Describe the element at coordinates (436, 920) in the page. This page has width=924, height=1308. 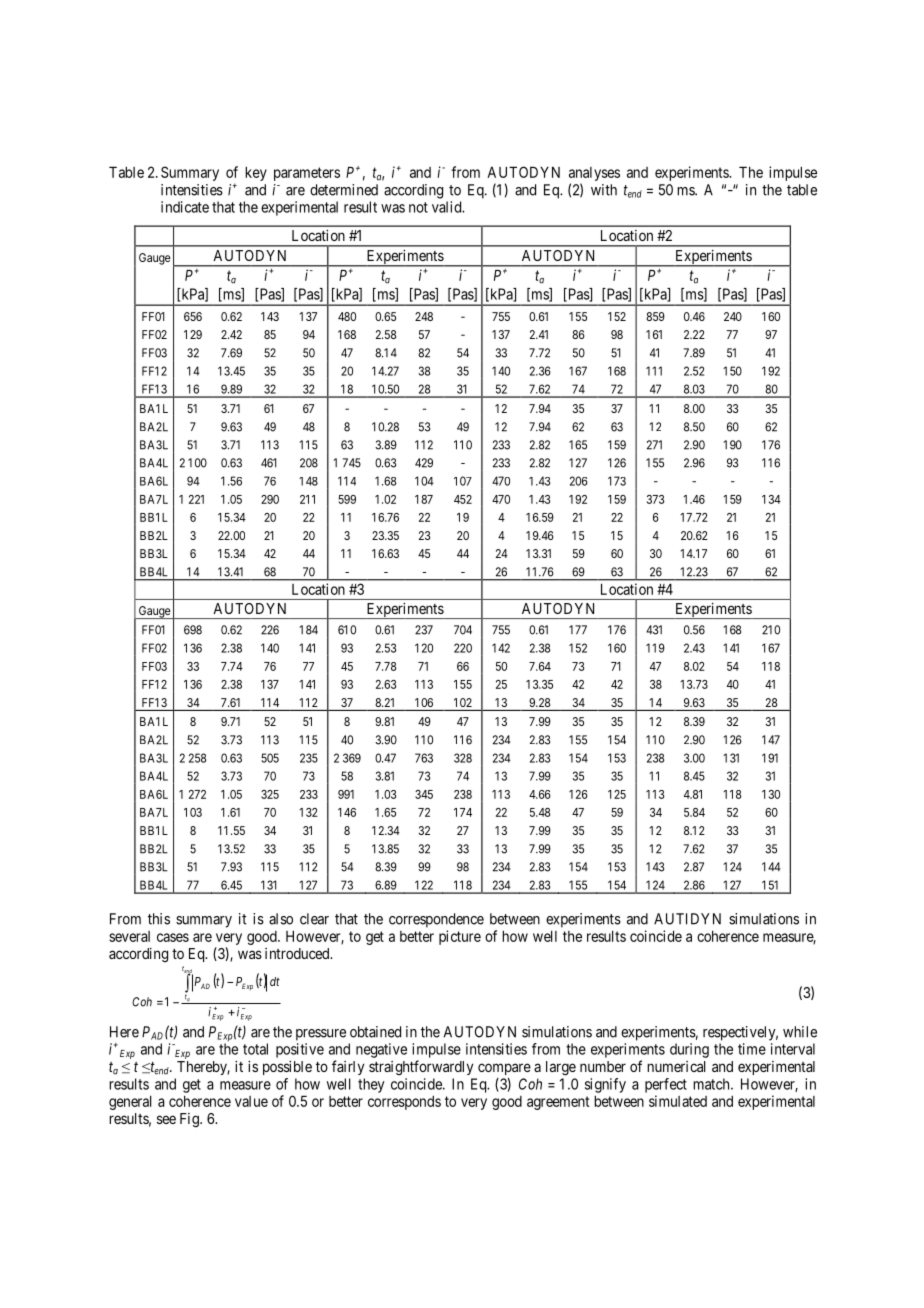
I see `correspondence` at that location.
